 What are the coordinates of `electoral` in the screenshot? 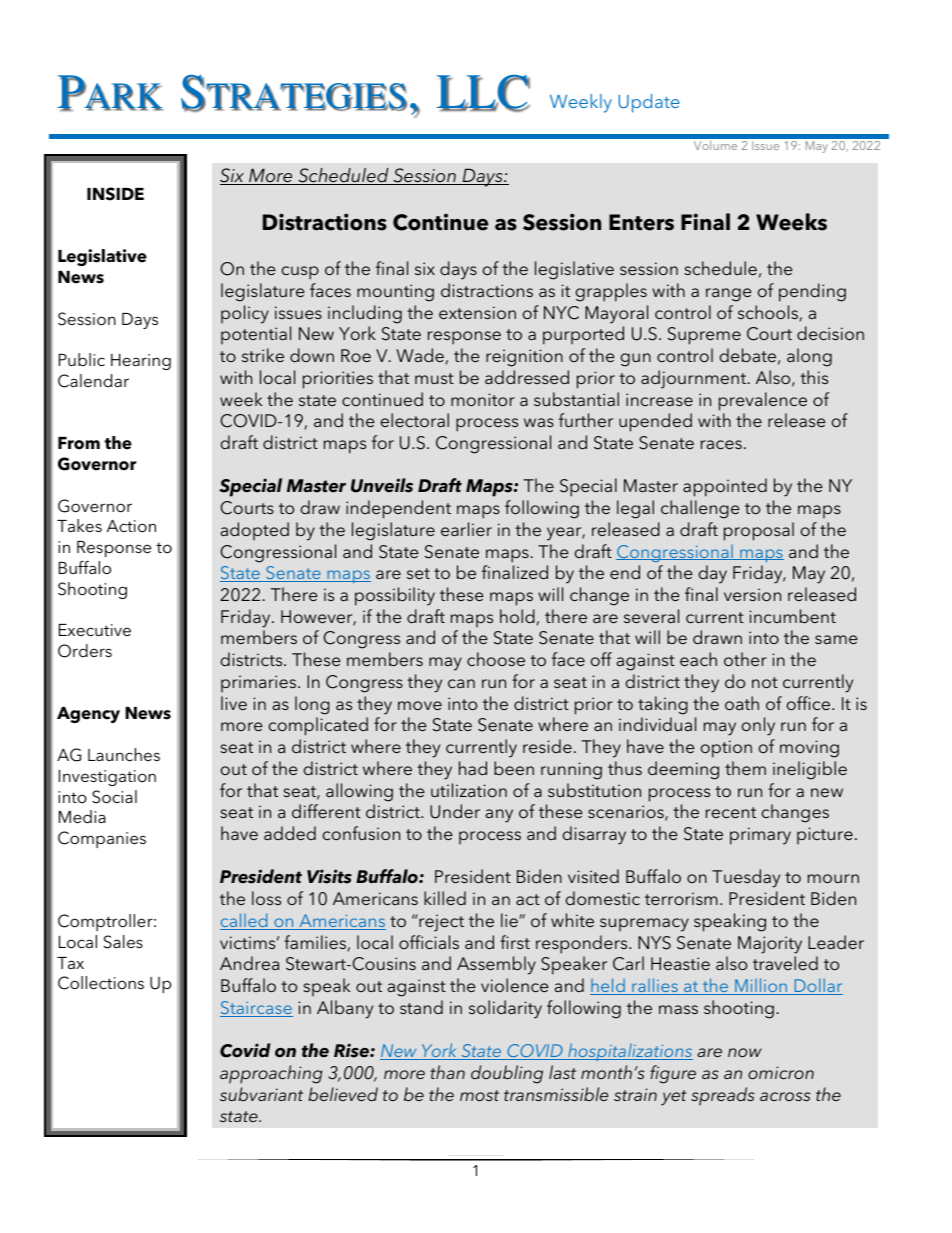 It's located at (415, 420).
